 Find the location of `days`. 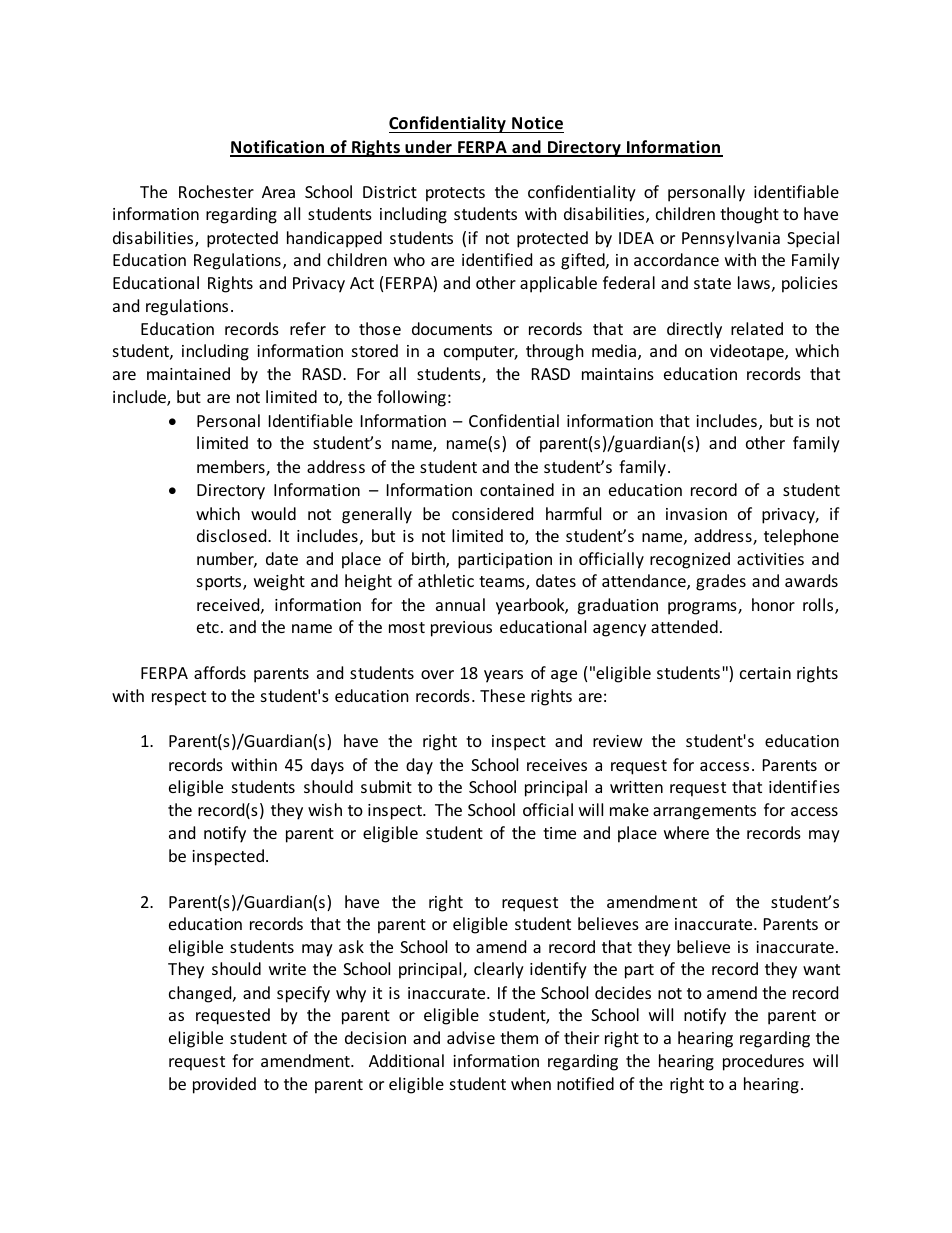

days is located at coordinates (327, 766).
